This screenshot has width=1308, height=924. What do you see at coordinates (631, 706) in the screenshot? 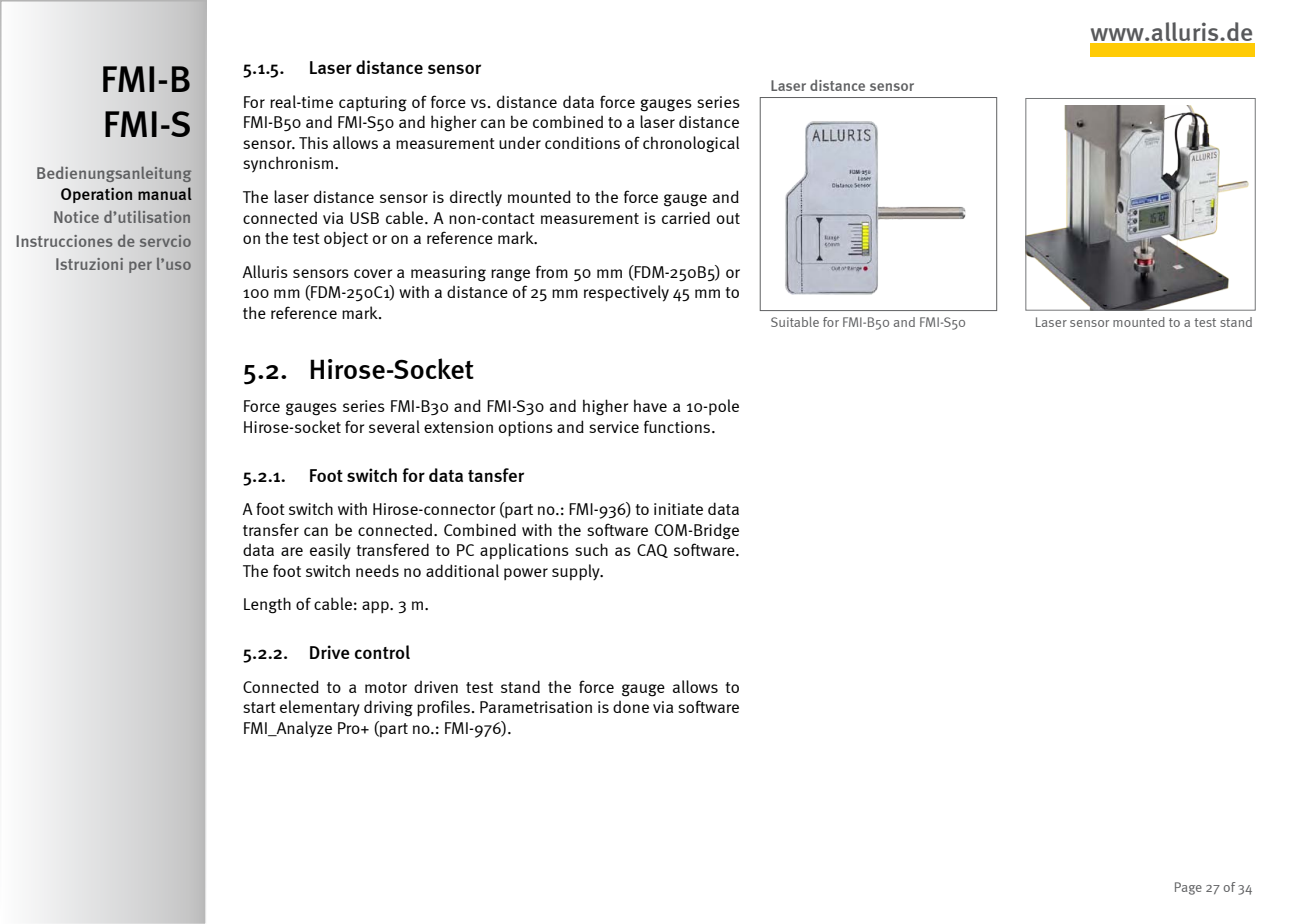
I see `done` at bounding box center [631, 706].
